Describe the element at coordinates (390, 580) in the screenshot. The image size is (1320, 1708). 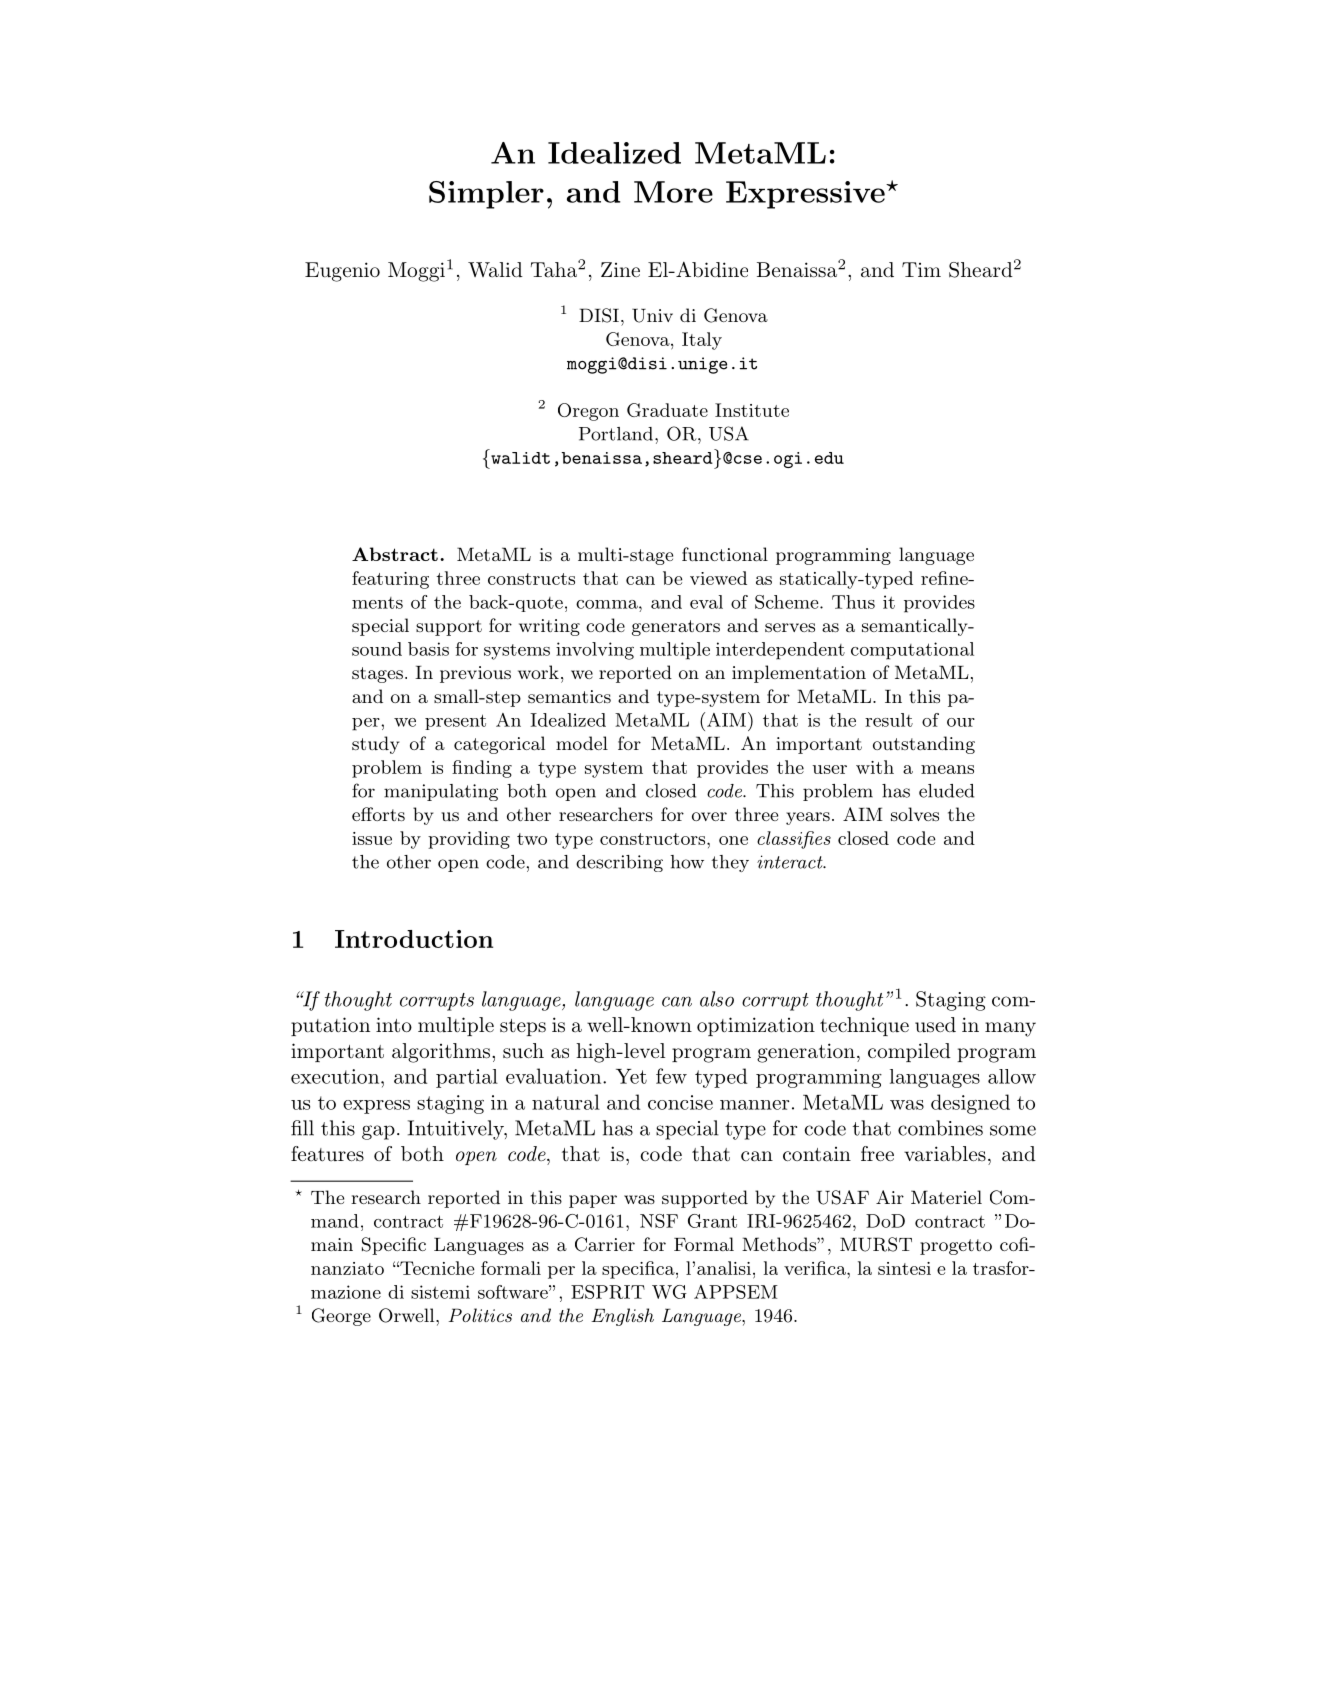
I see `featuring` at that location.
